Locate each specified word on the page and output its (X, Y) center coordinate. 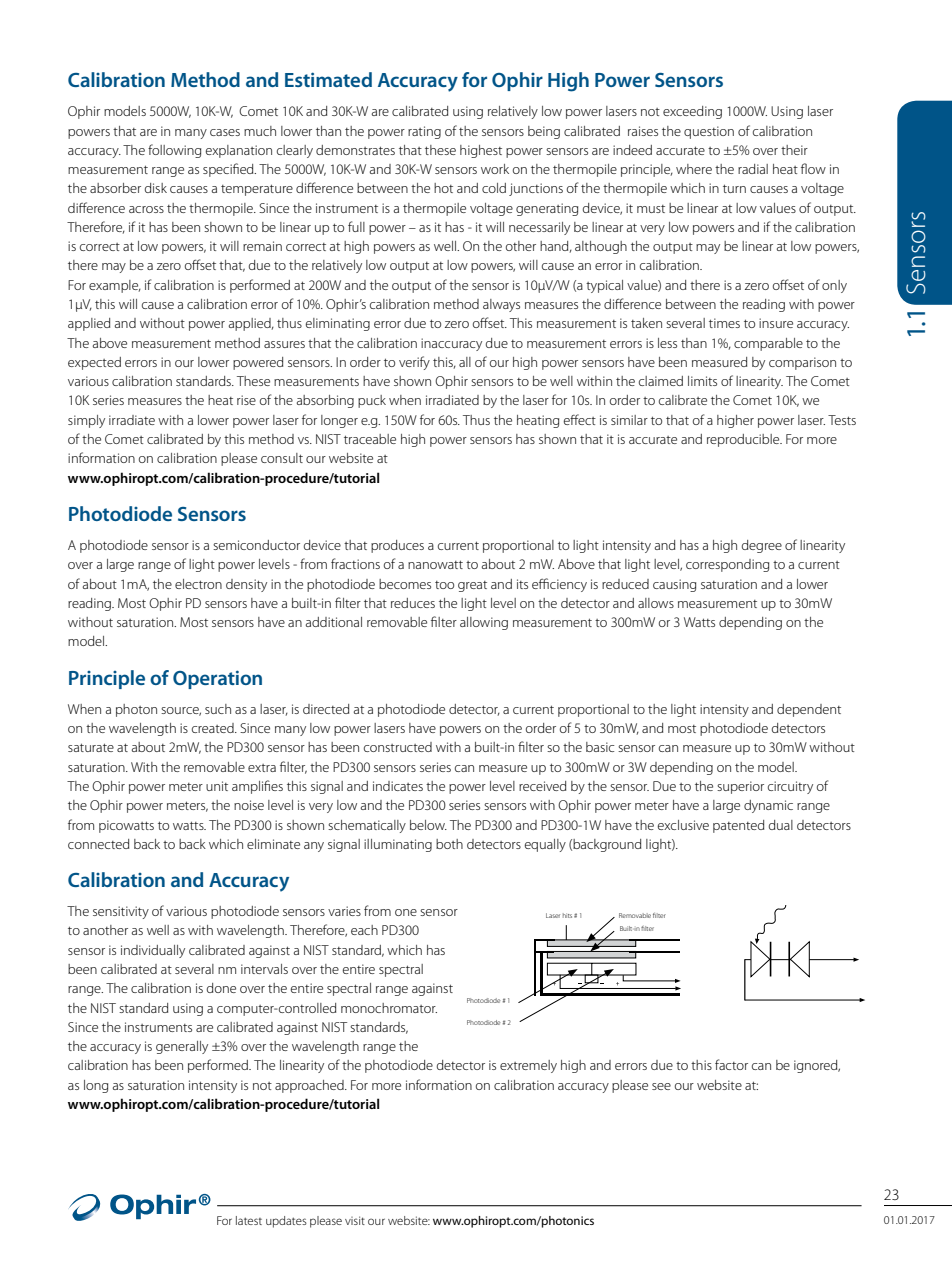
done (221, 988)
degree (762, 546)
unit (217, 786)
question (709, 132)
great (472, 586)
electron (198, 584)
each (364, 930)
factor (731, 1064)
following (174, 151)
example (115, 286)
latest (249, 1220)
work (495, 169)
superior (740, 787)
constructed (398, 747)
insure (776, 323)
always (501, 305)
